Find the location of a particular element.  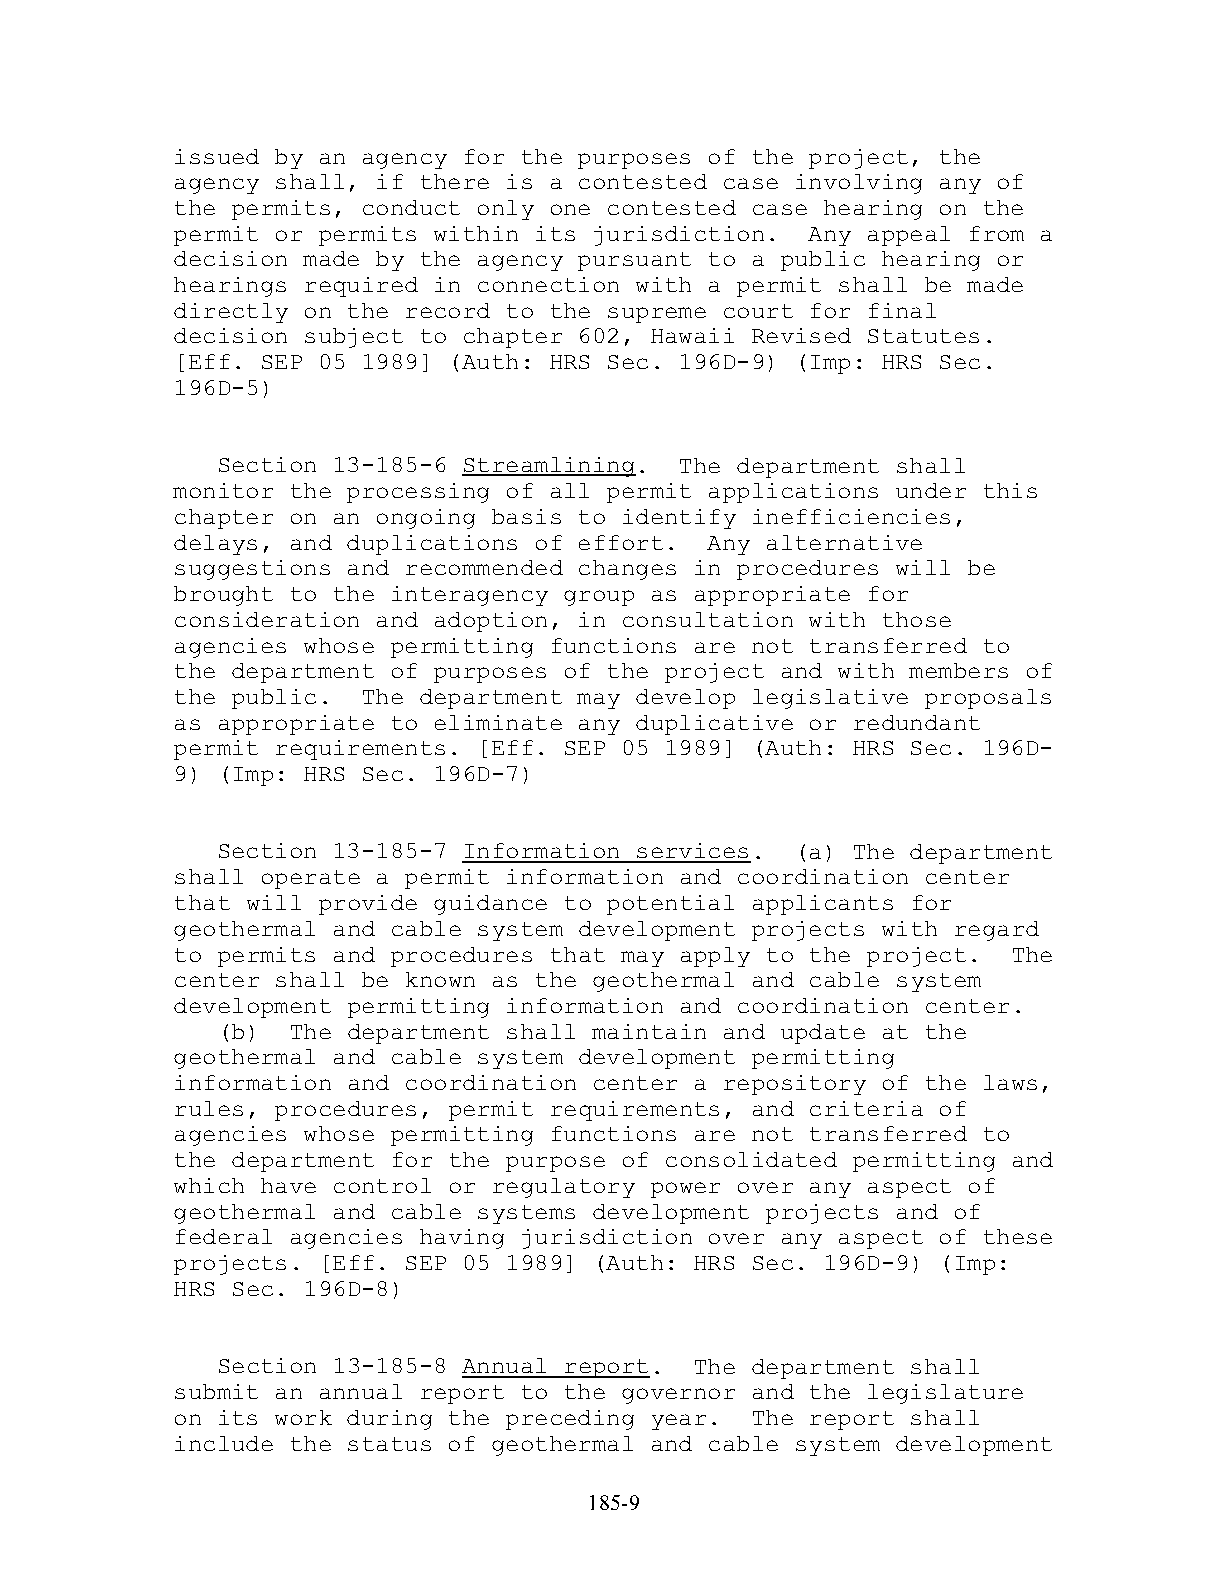

provide is located at coordinates (368, 905).
